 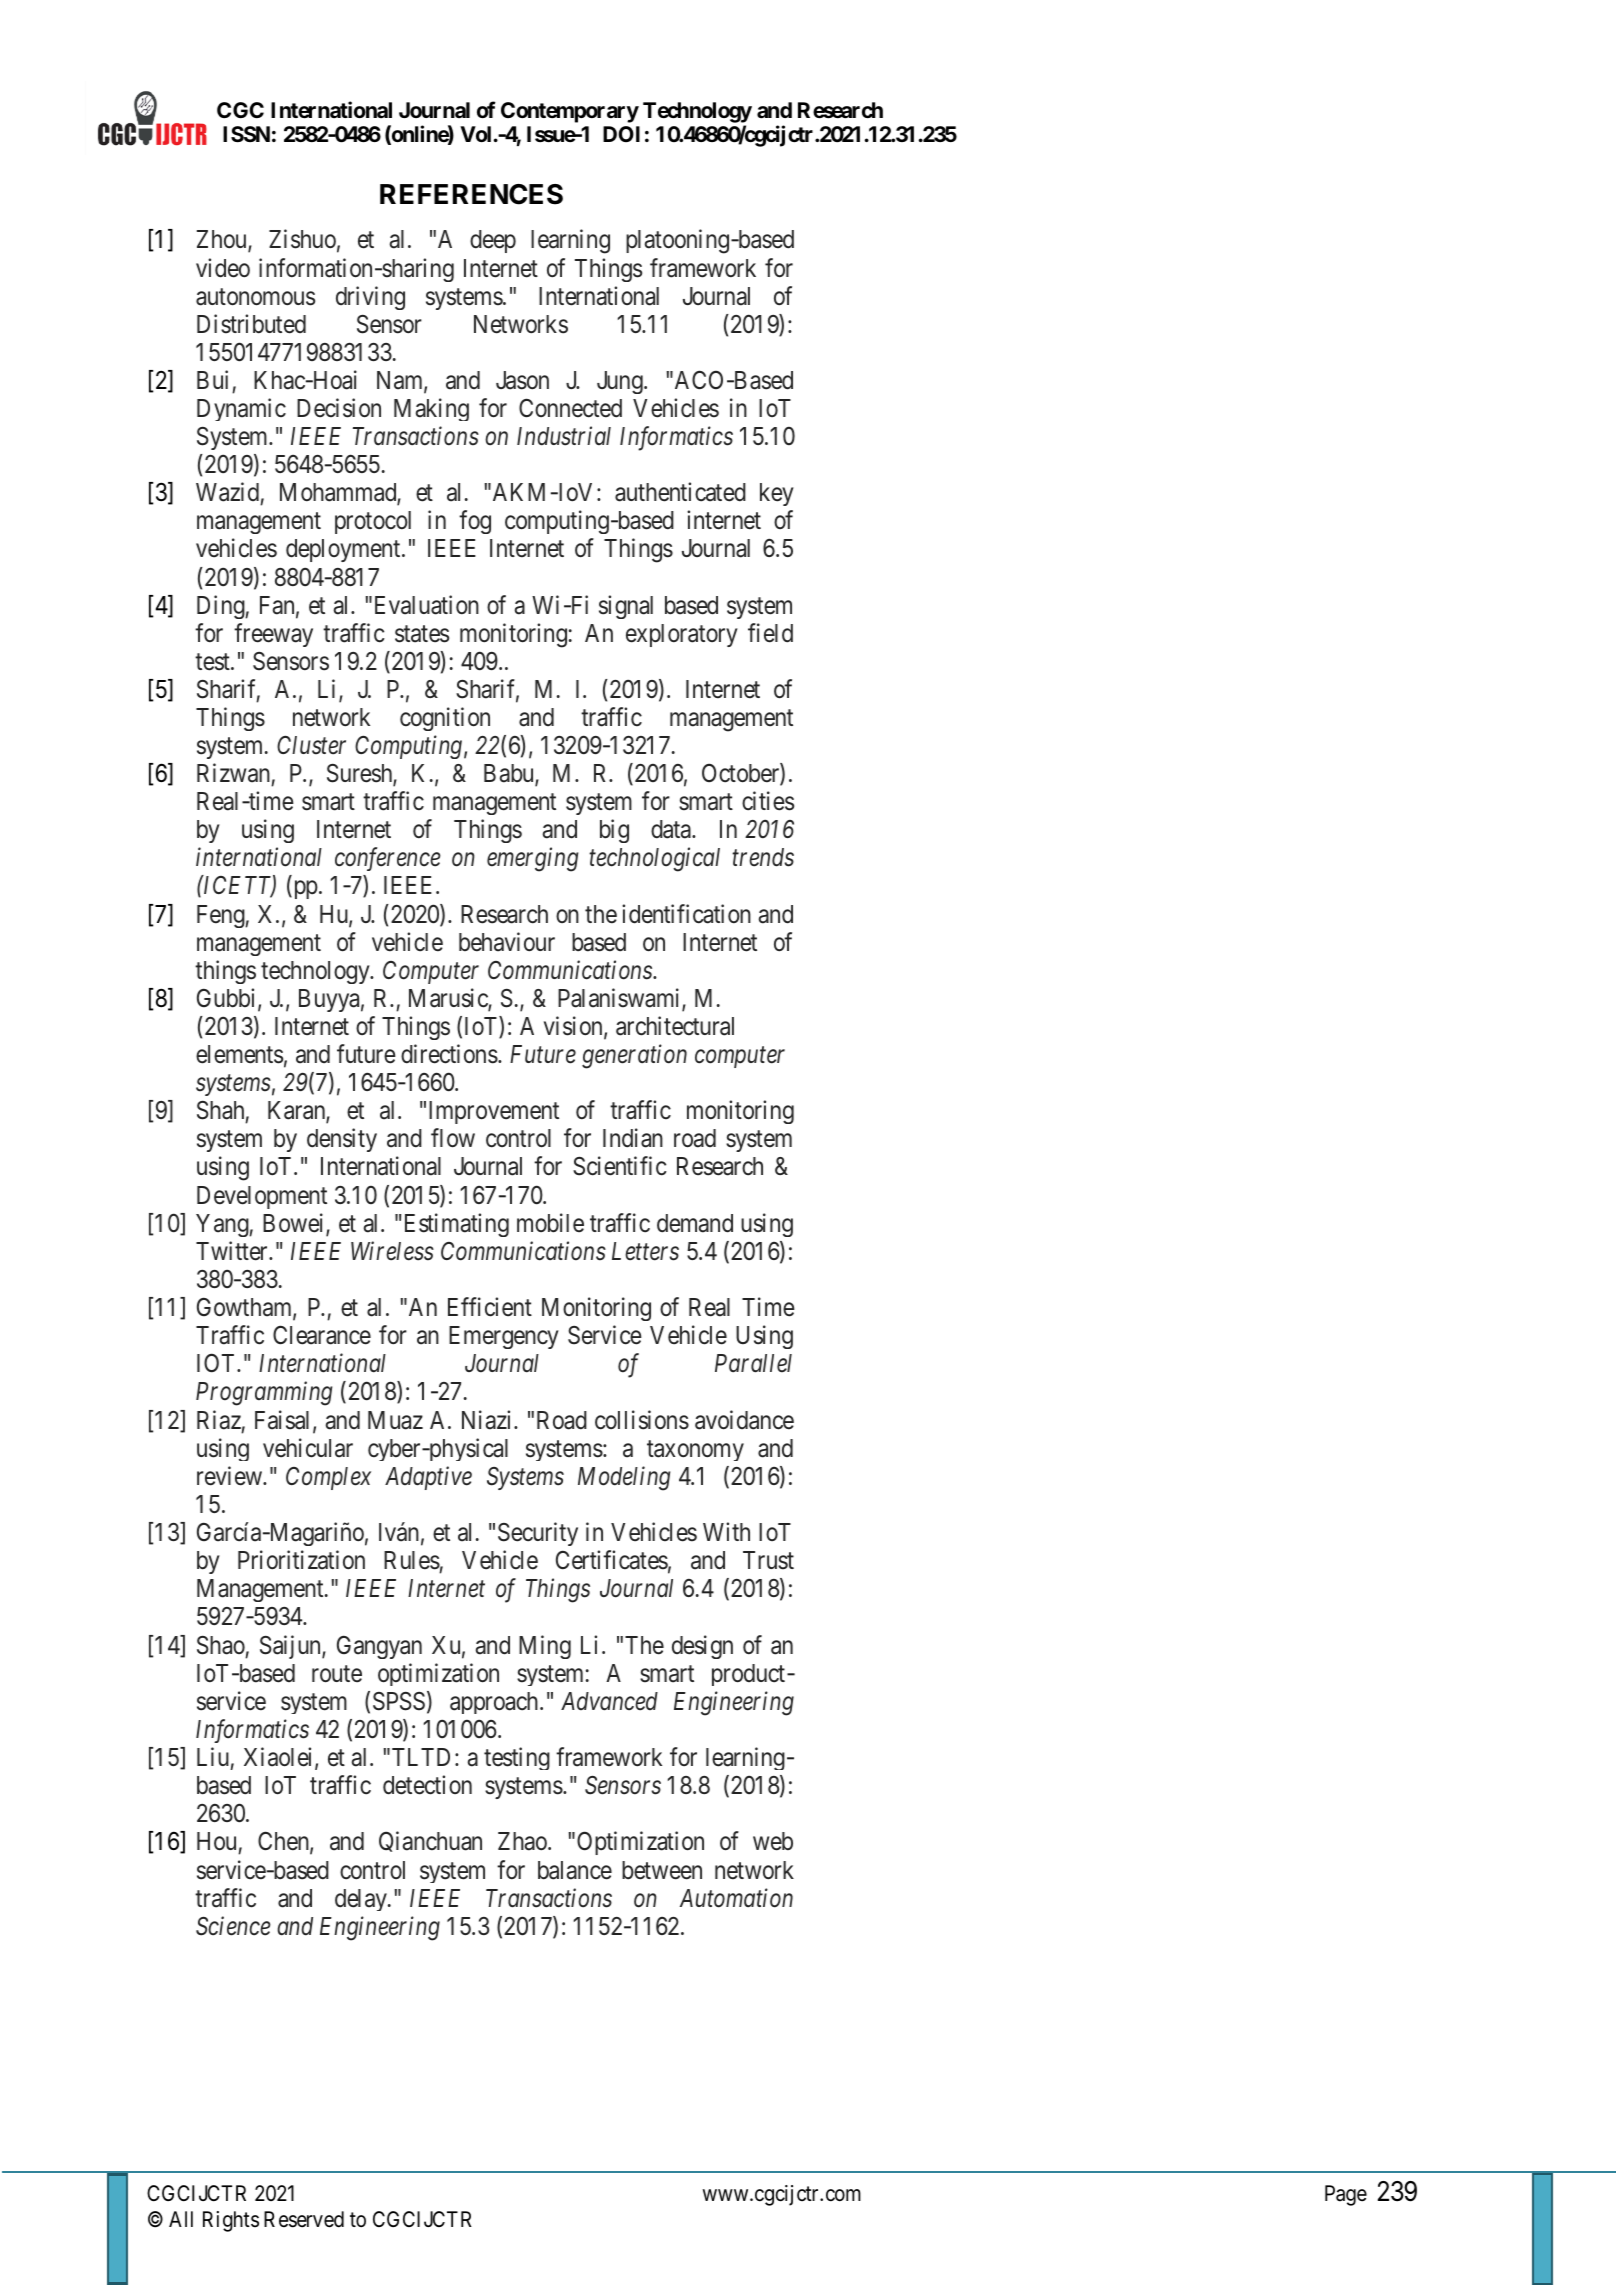 I want to click on density, so click(x=342, y=1140).
